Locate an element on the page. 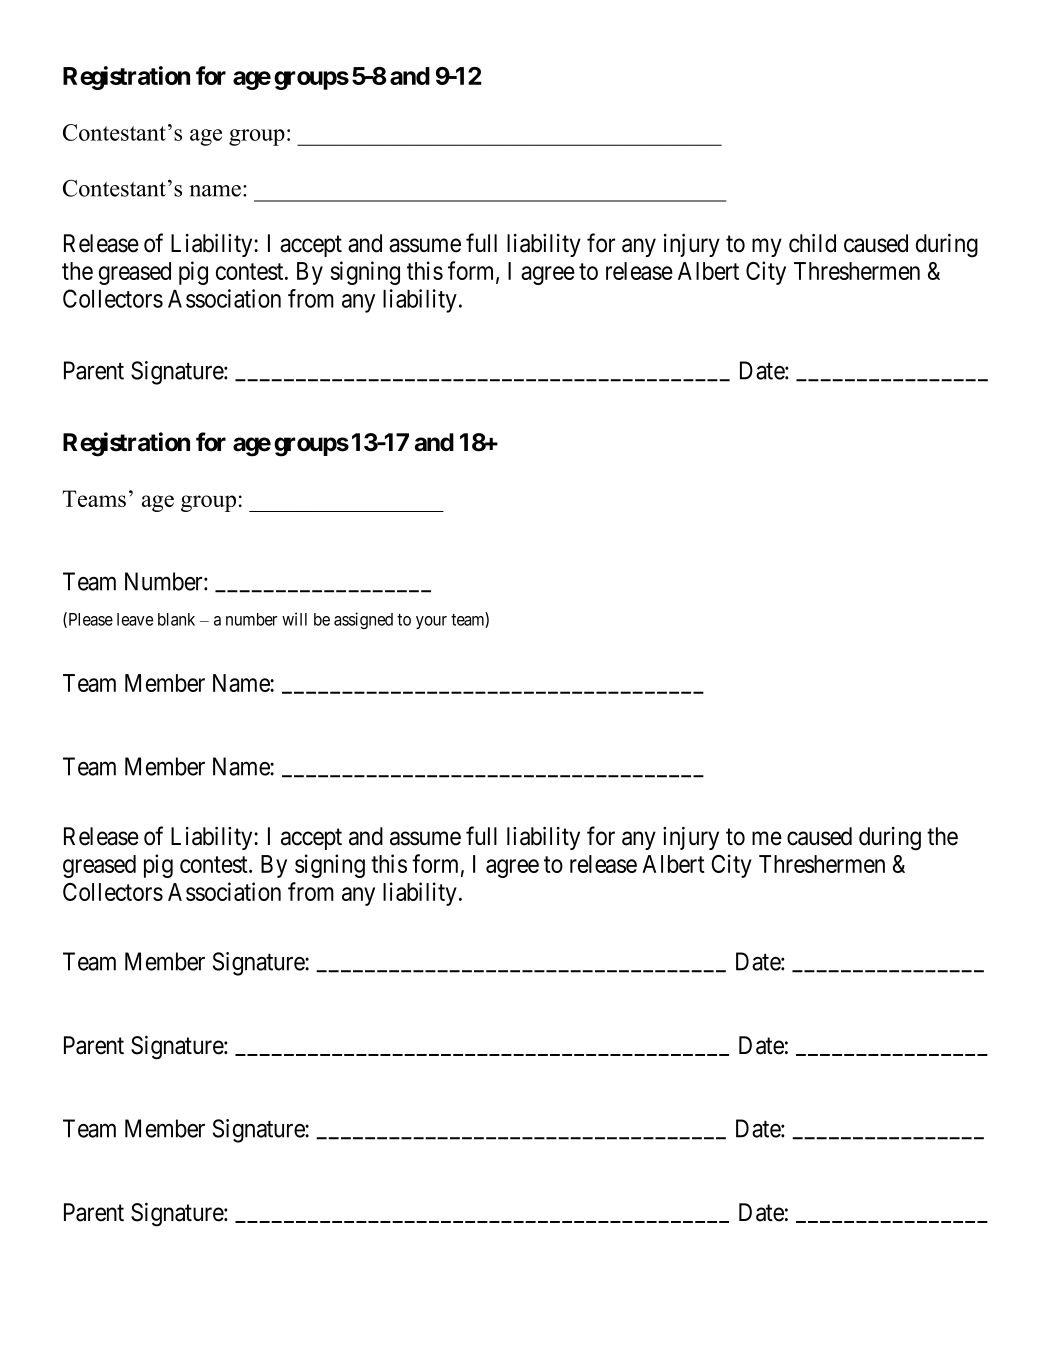 This document has height=1370, width=1058. assigned is located at coordinates (363, 620).
